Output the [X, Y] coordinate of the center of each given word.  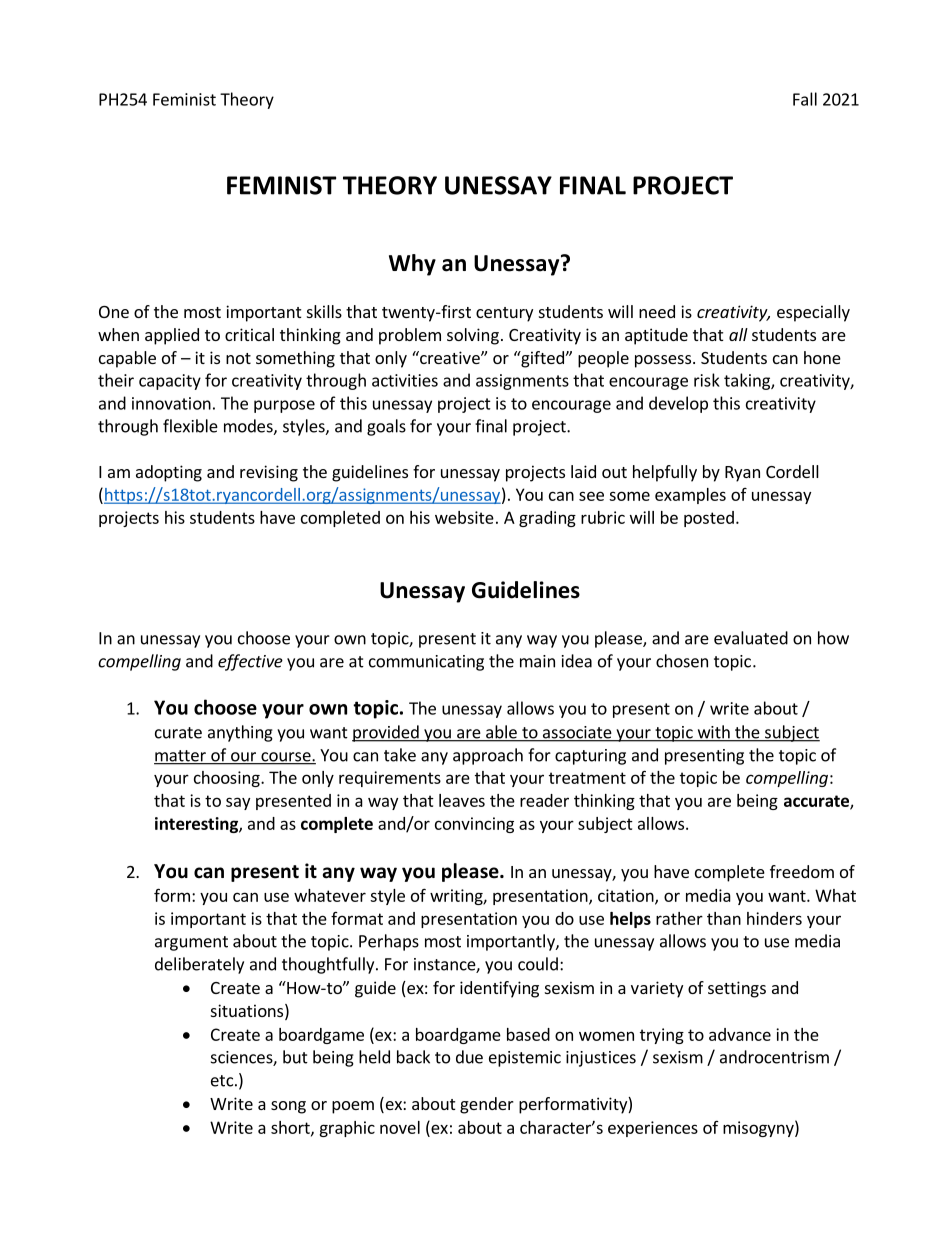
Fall [805, 99]
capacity [170, 382]
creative [450, 357]
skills [324, 311]
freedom [802, 871]
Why [412, 265]
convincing [474, 825]
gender [487, 1105]
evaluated [751, 638]
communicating [426, 663]
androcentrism [774, 1057]
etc [222, 1081]
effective [250, 662]
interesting [197, 825]
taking [748, 381]
